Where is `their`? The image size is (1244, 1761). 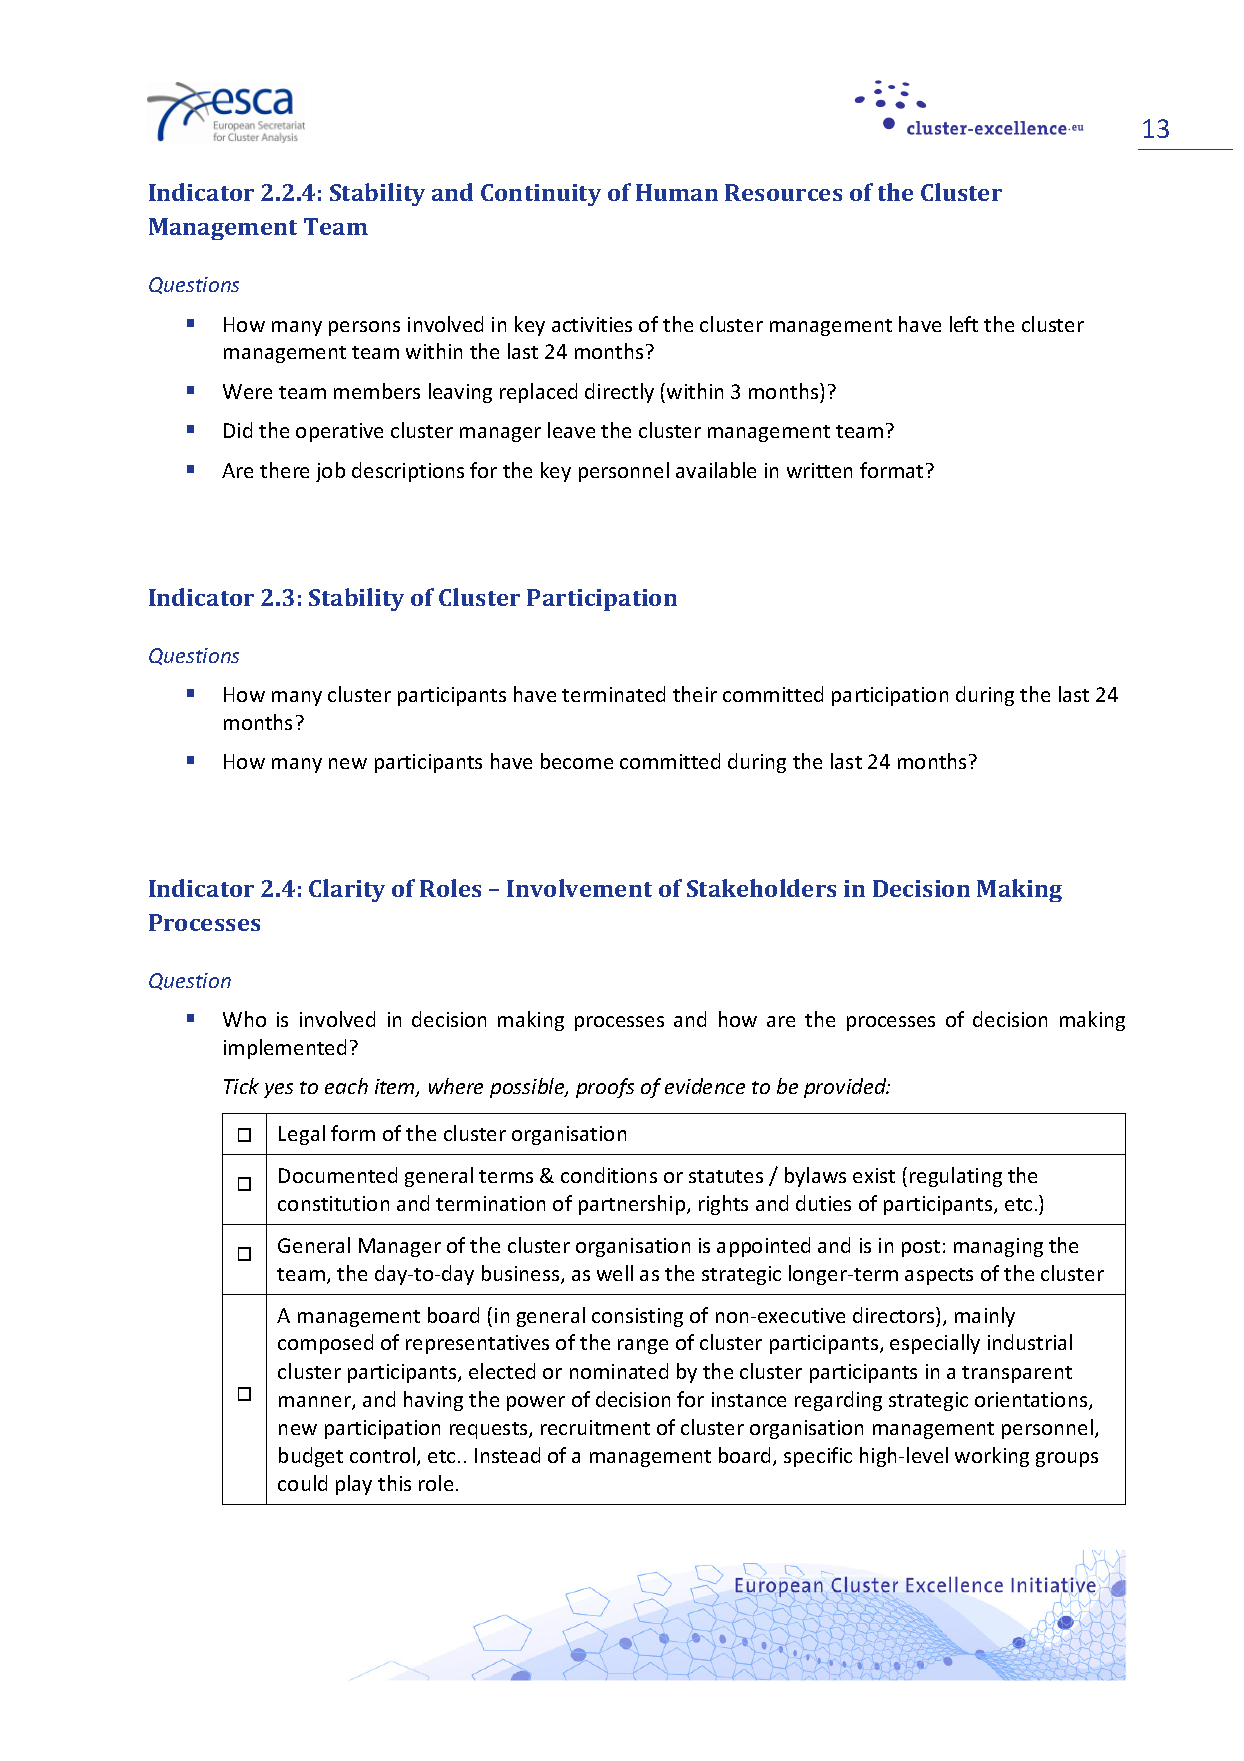 their is located at coordinates (695, 694).
